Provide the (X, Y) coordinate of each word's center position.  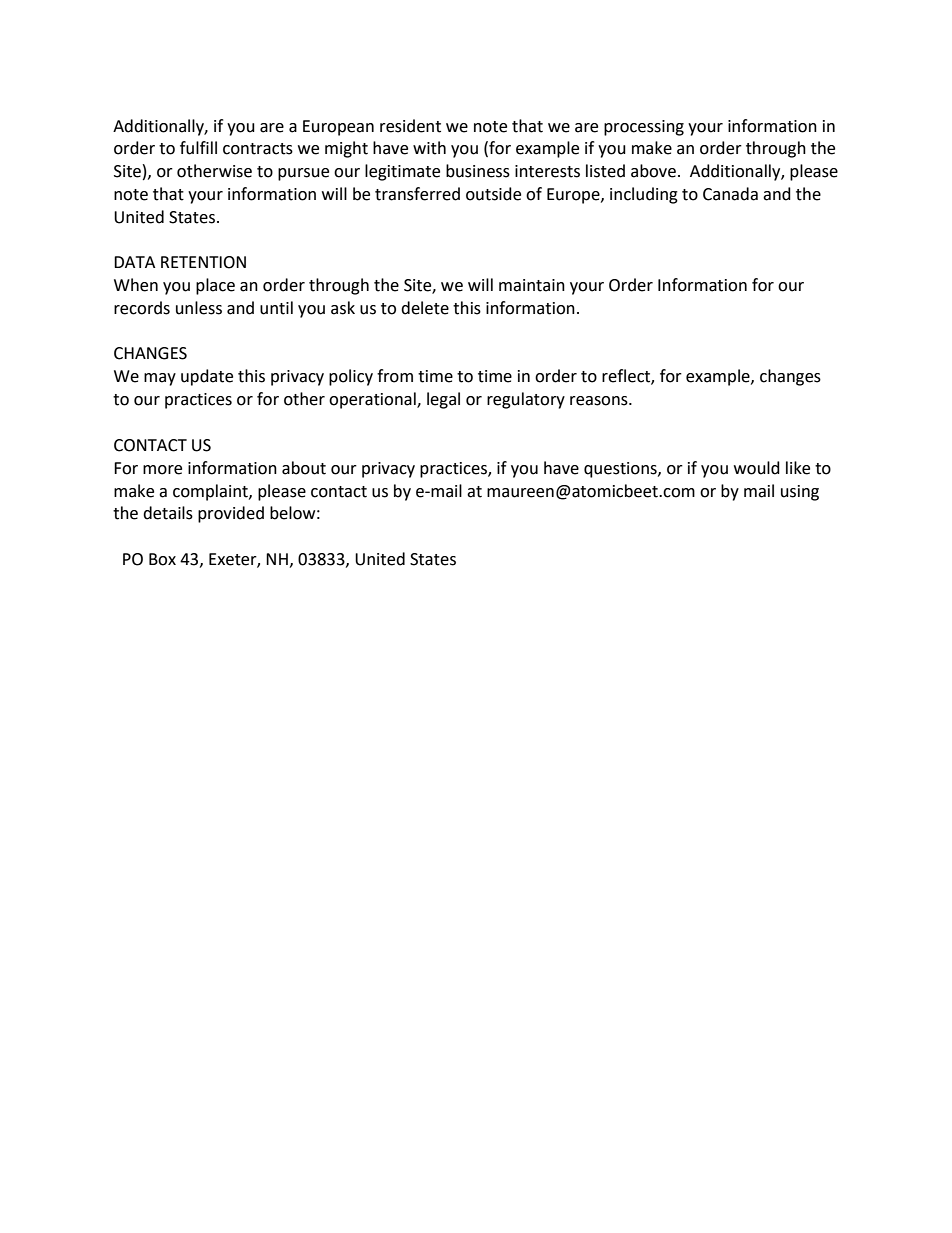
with (429, 148)
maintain (532, 285)
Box (162, 559)
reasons (600, 401)
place (215, 286)
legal (443, 400)
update (207, 377)
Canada (730, 194)
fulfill (198, 148)
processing (644, 128)
